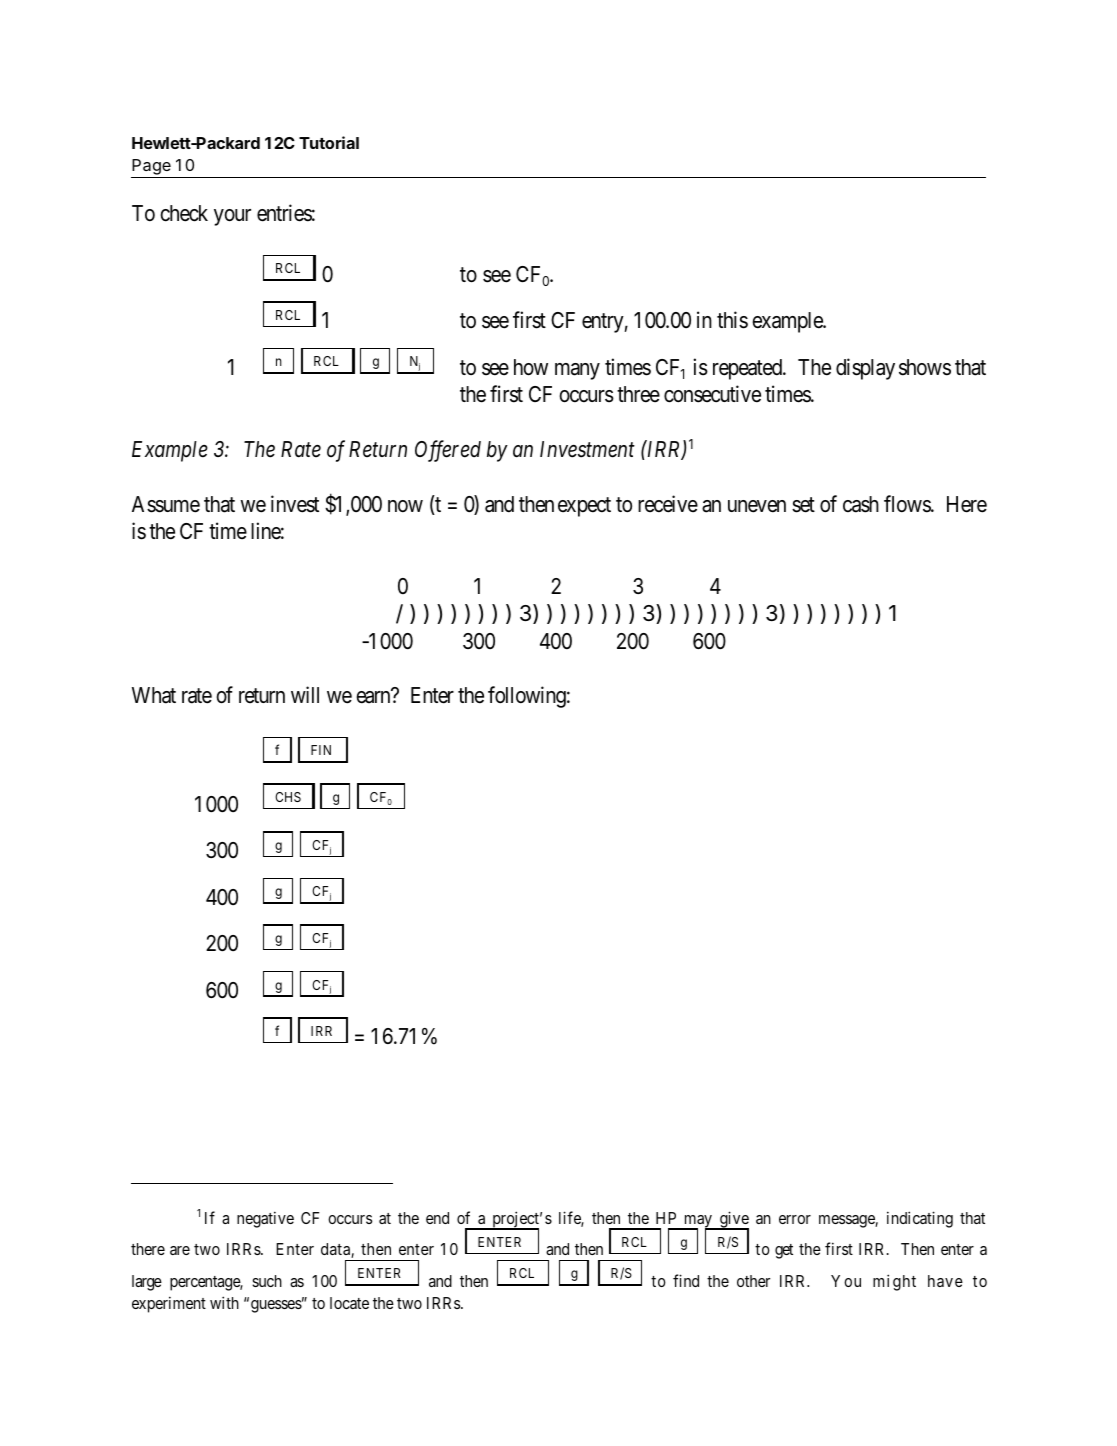 The height and width of the image is (1446, 1117). Describe the element at coordinates (861, 504) in the image. I see `cash` at that location.
